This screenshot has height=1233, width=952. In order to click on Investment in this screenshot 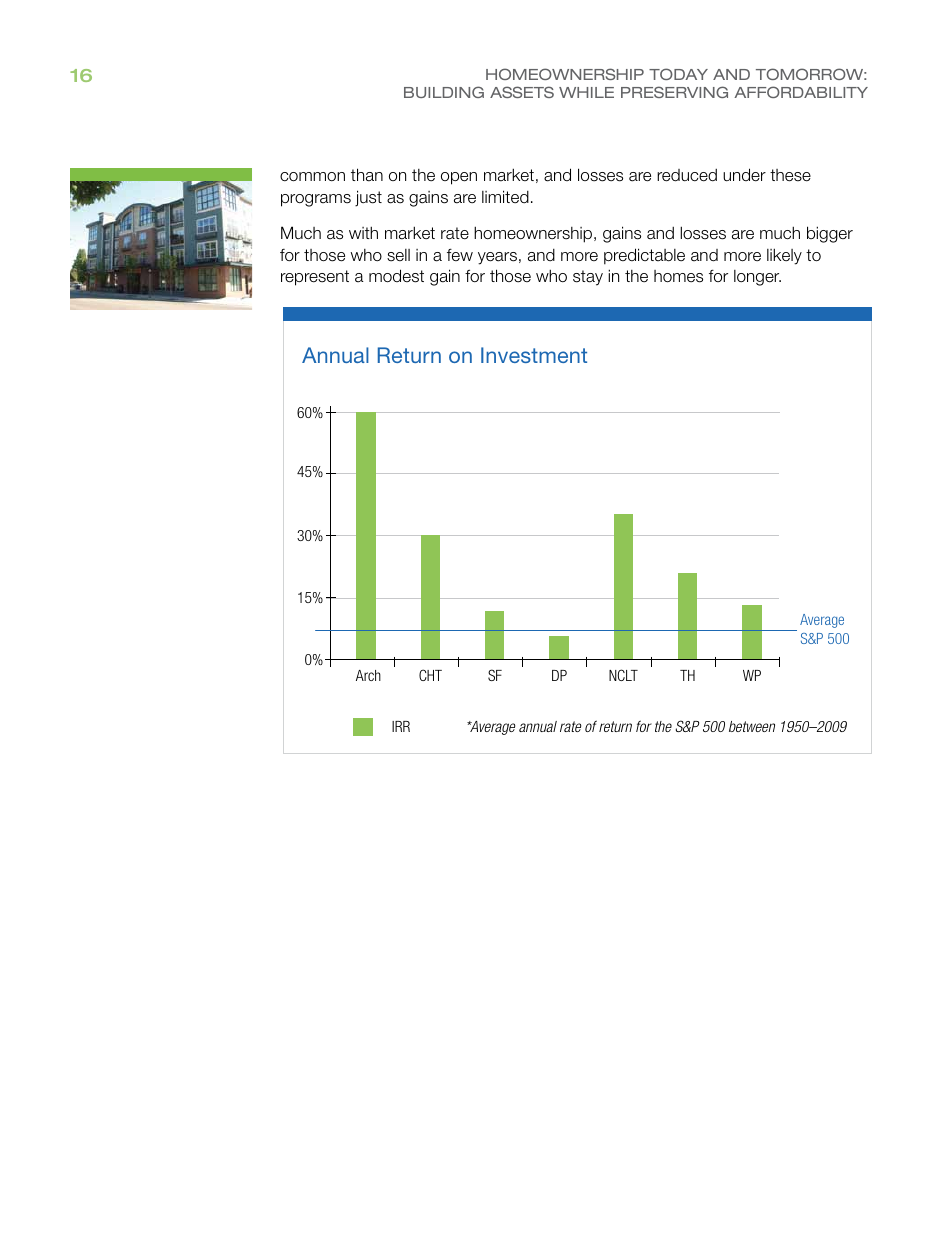, I will do `click(534, 355)`.
